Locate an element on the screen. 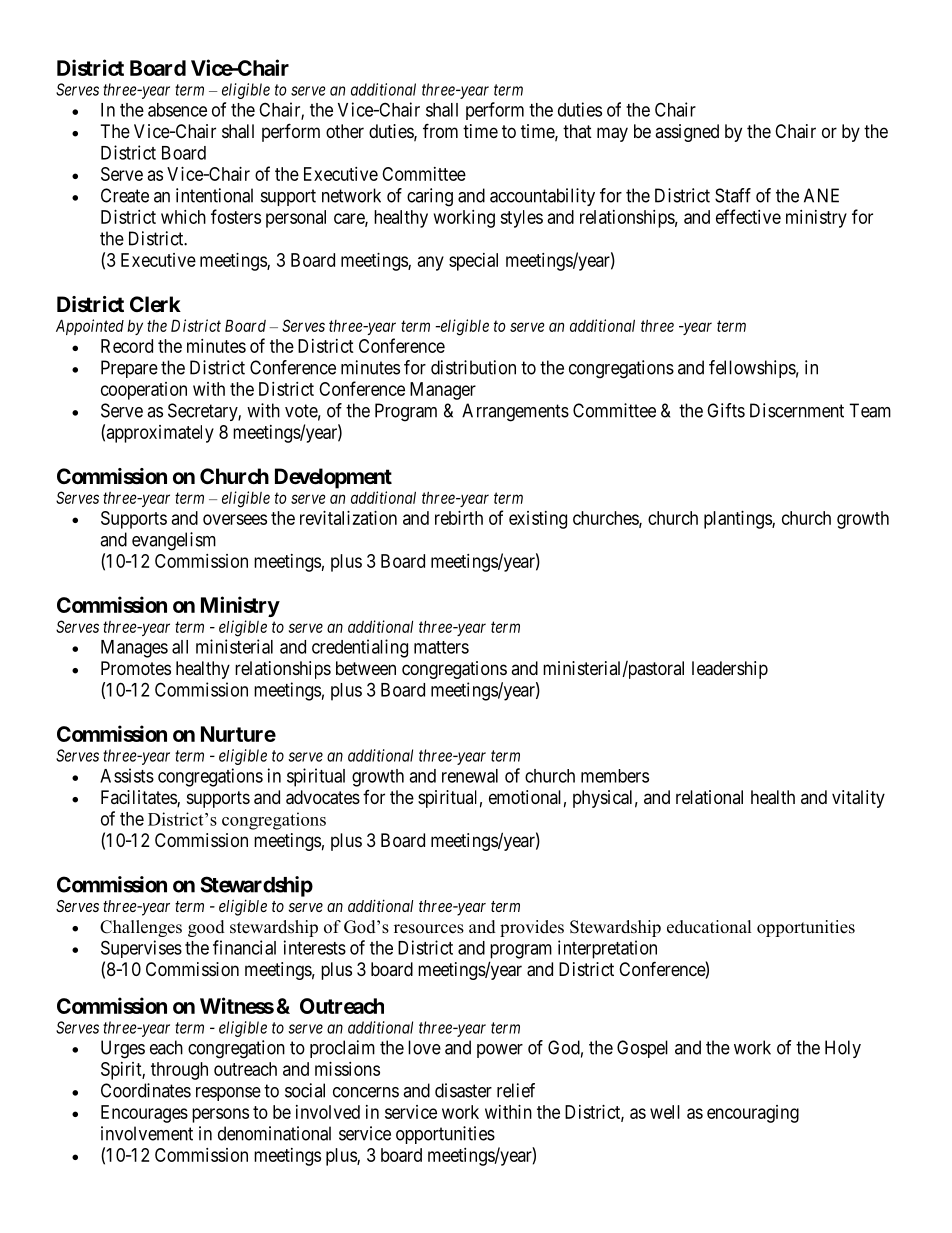 Image resolution: width=952 pixels, height=1233 pixels. educational is located at coordinates (709, 927).
